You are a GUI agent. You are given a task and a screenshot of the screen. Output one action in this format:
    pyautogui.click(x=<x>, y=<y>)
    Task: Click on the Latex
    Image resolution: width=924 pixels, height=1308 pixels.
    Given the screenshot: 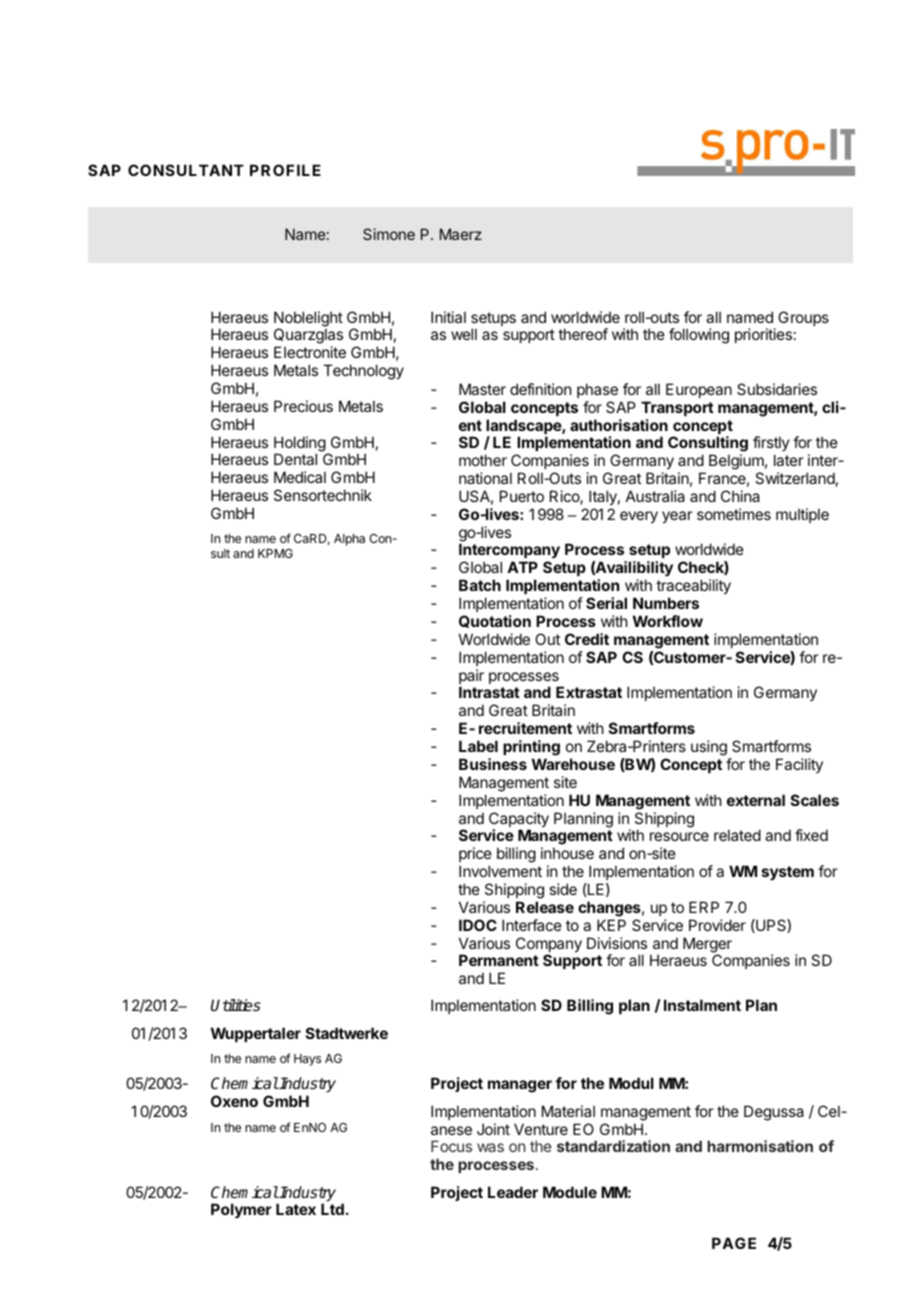 What is the action you would take?
    pyautogui.click(x=296, y=1209)
